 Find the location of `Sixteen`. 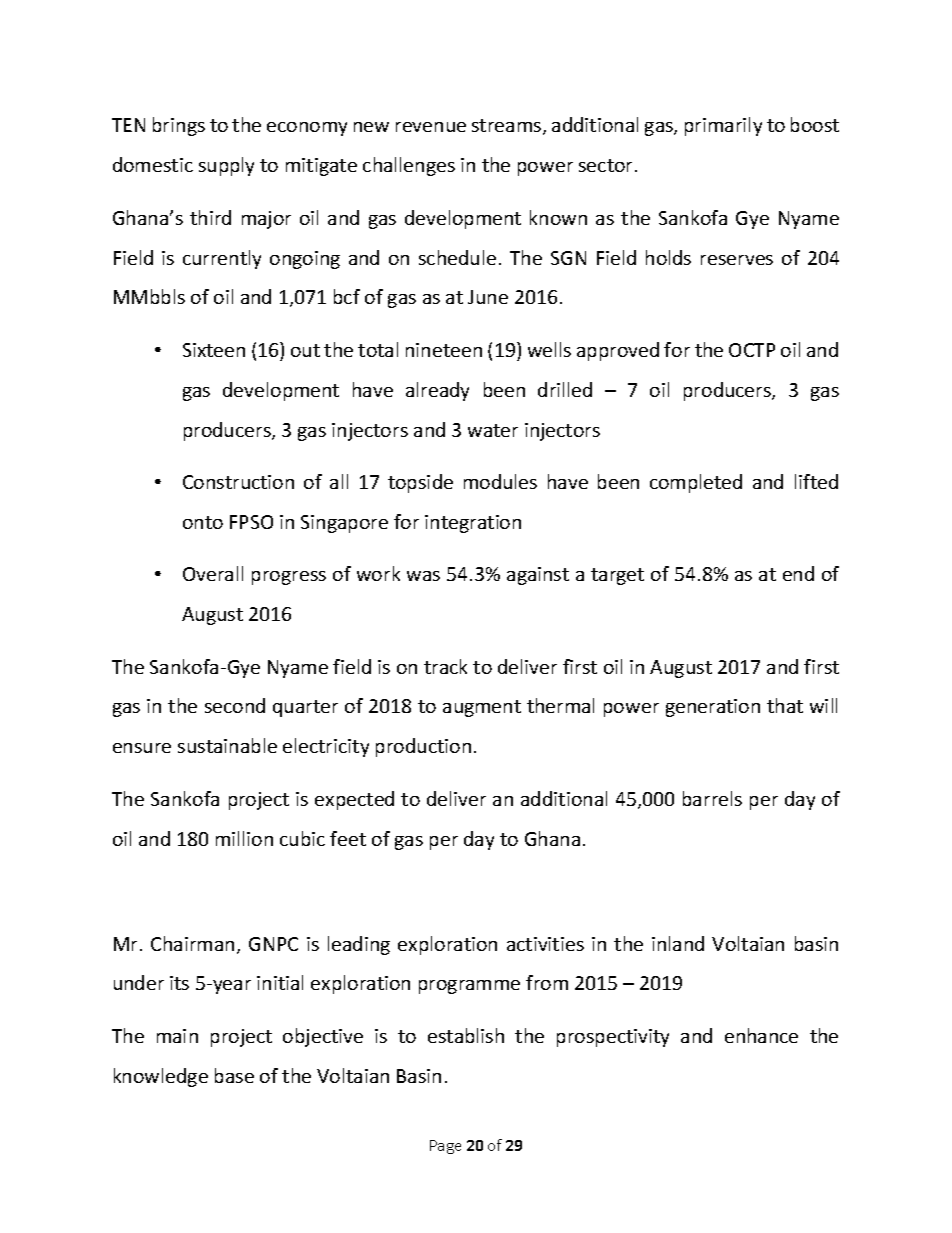

Sixteen is located at coordinates (214, 350).
